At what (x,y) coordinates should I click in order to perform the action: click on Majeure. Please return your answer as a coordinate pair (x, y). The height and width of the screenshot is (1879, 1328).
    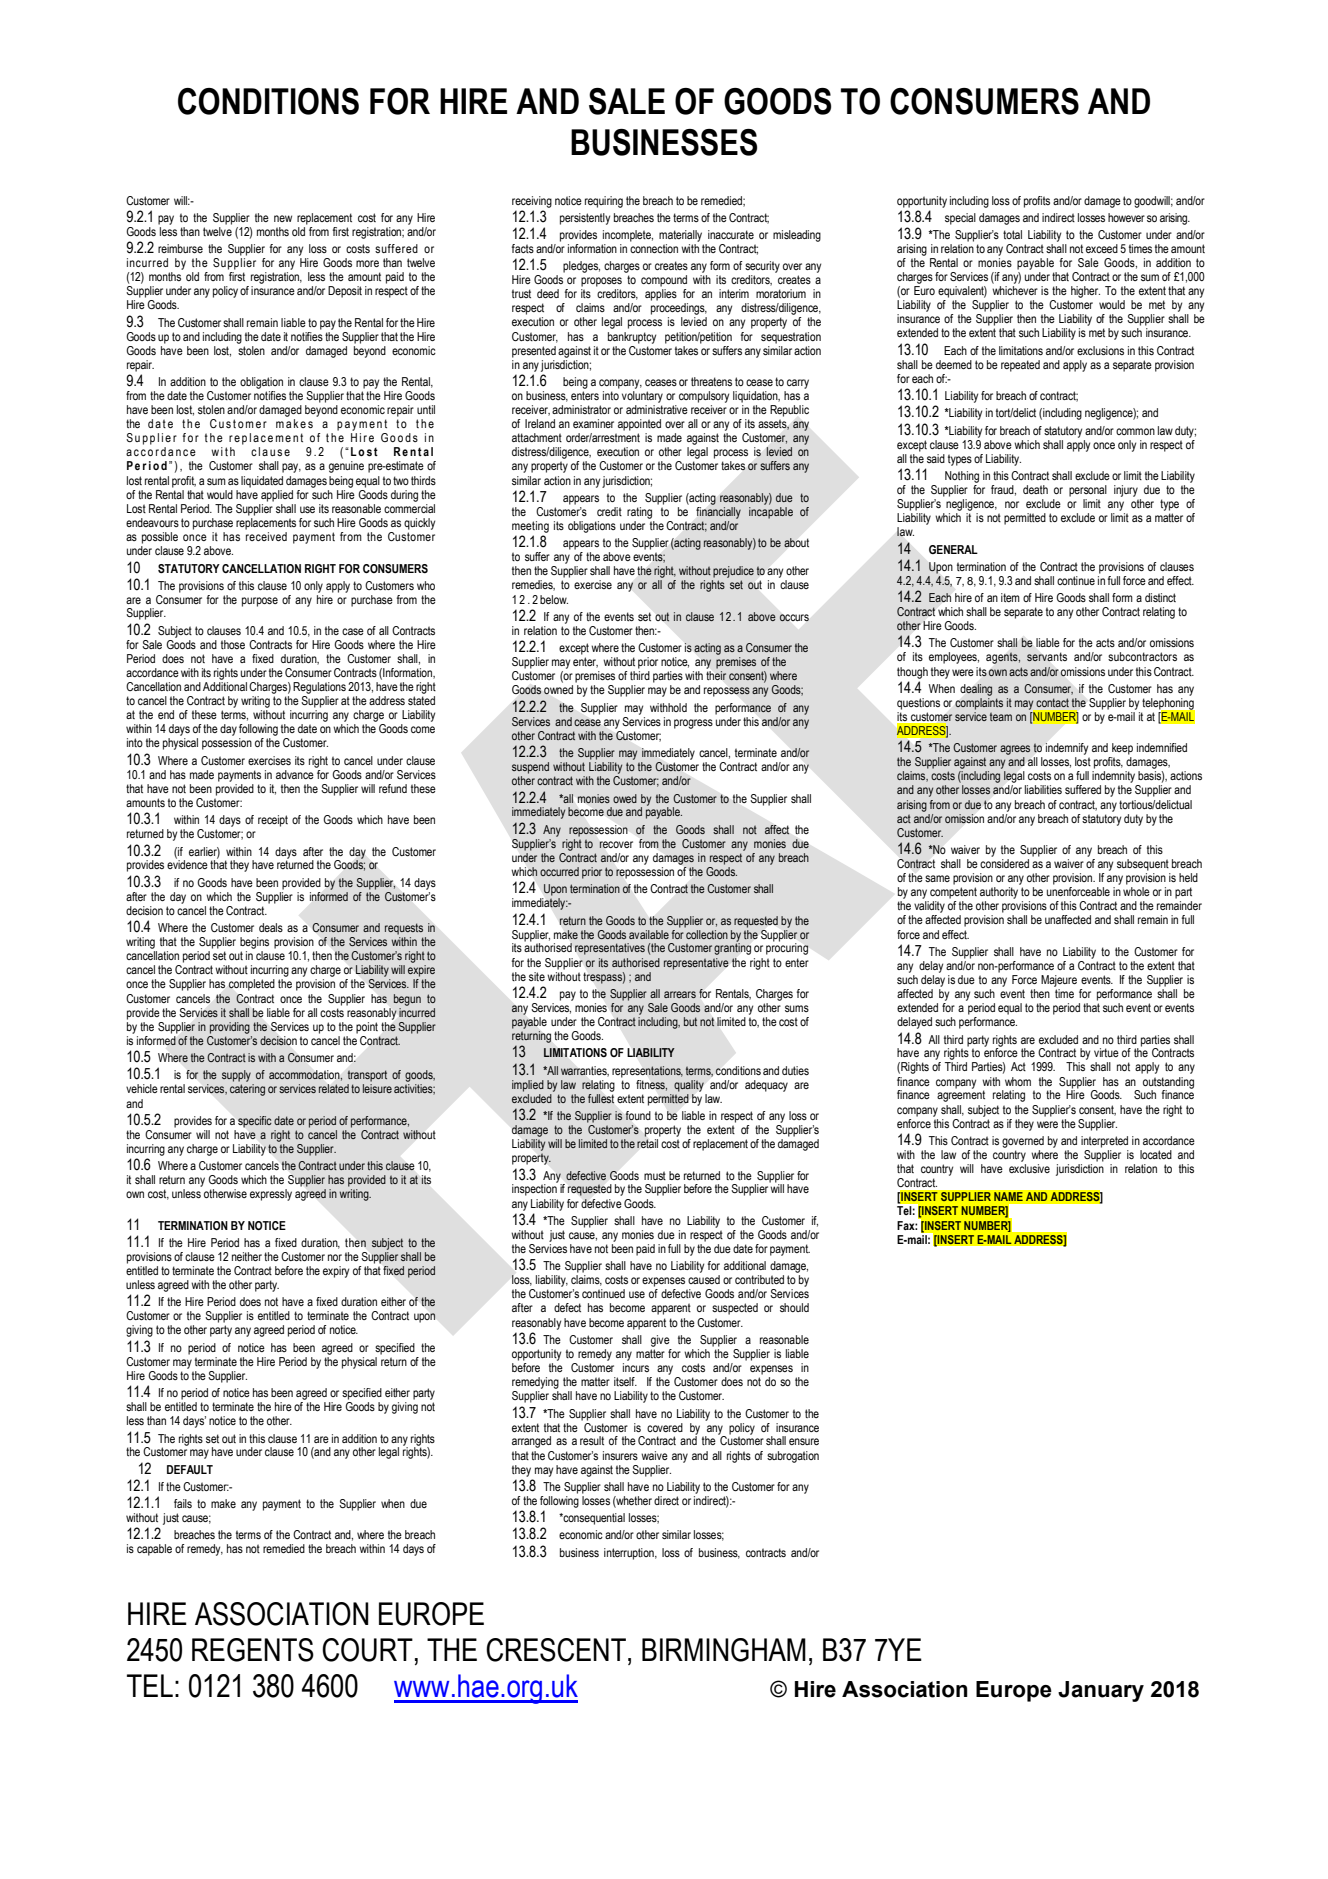
    Looking at the image, I should click on (1059, 981).
